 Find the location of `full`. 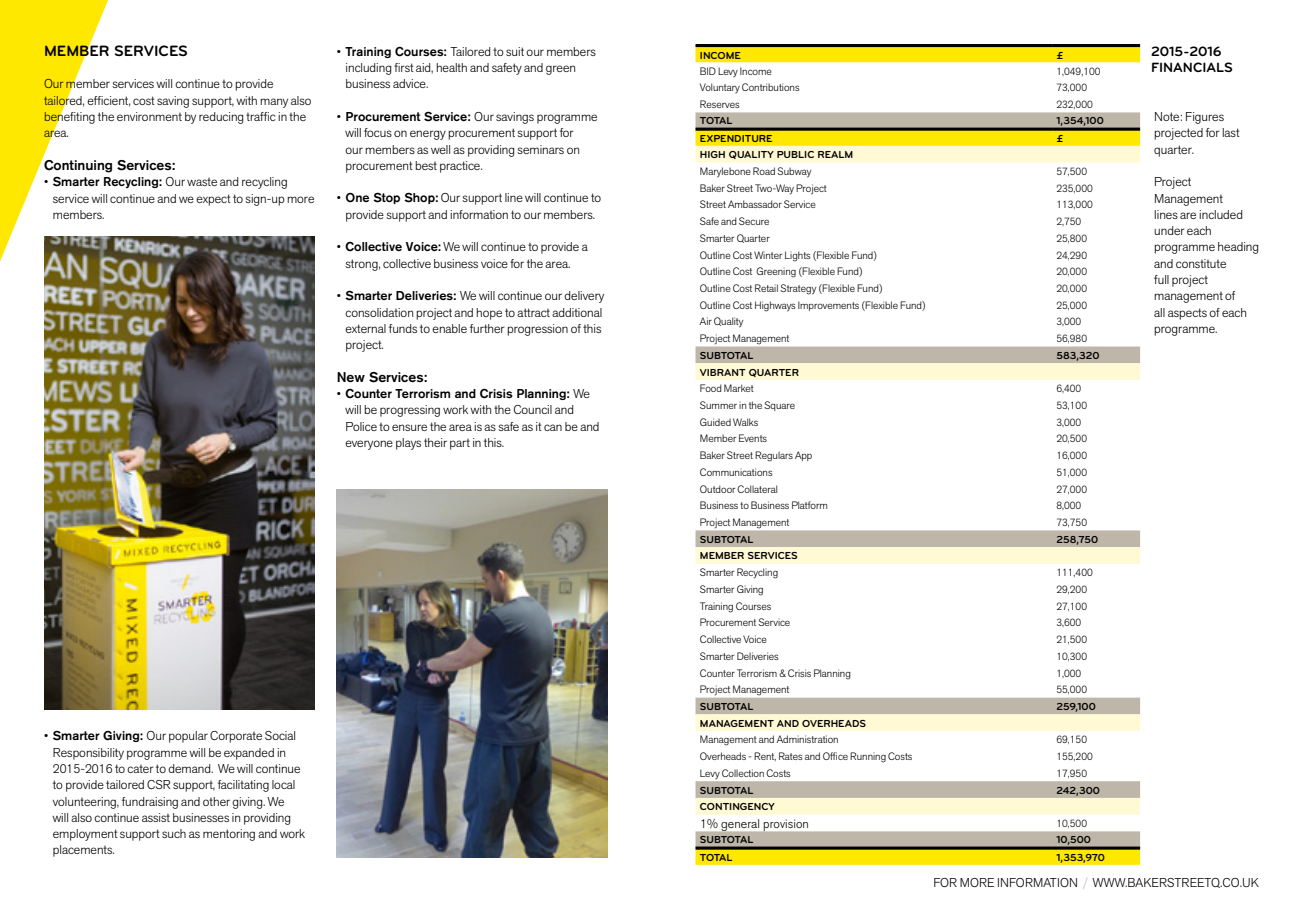

full is located at coordinates (1161, 279).
